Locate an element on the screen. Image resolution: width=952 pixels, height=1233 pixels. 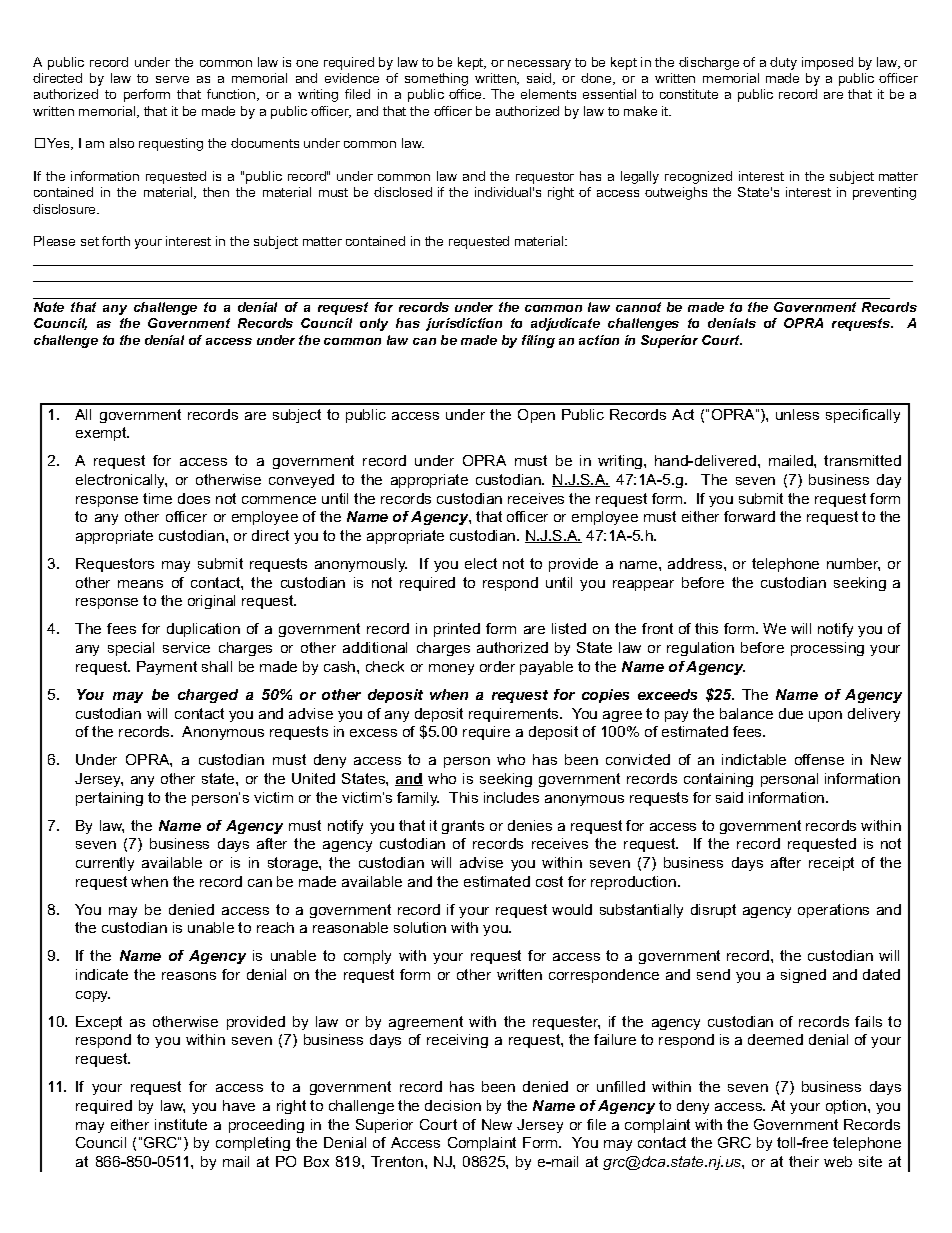
processing is located at coordinates (827, 649).
